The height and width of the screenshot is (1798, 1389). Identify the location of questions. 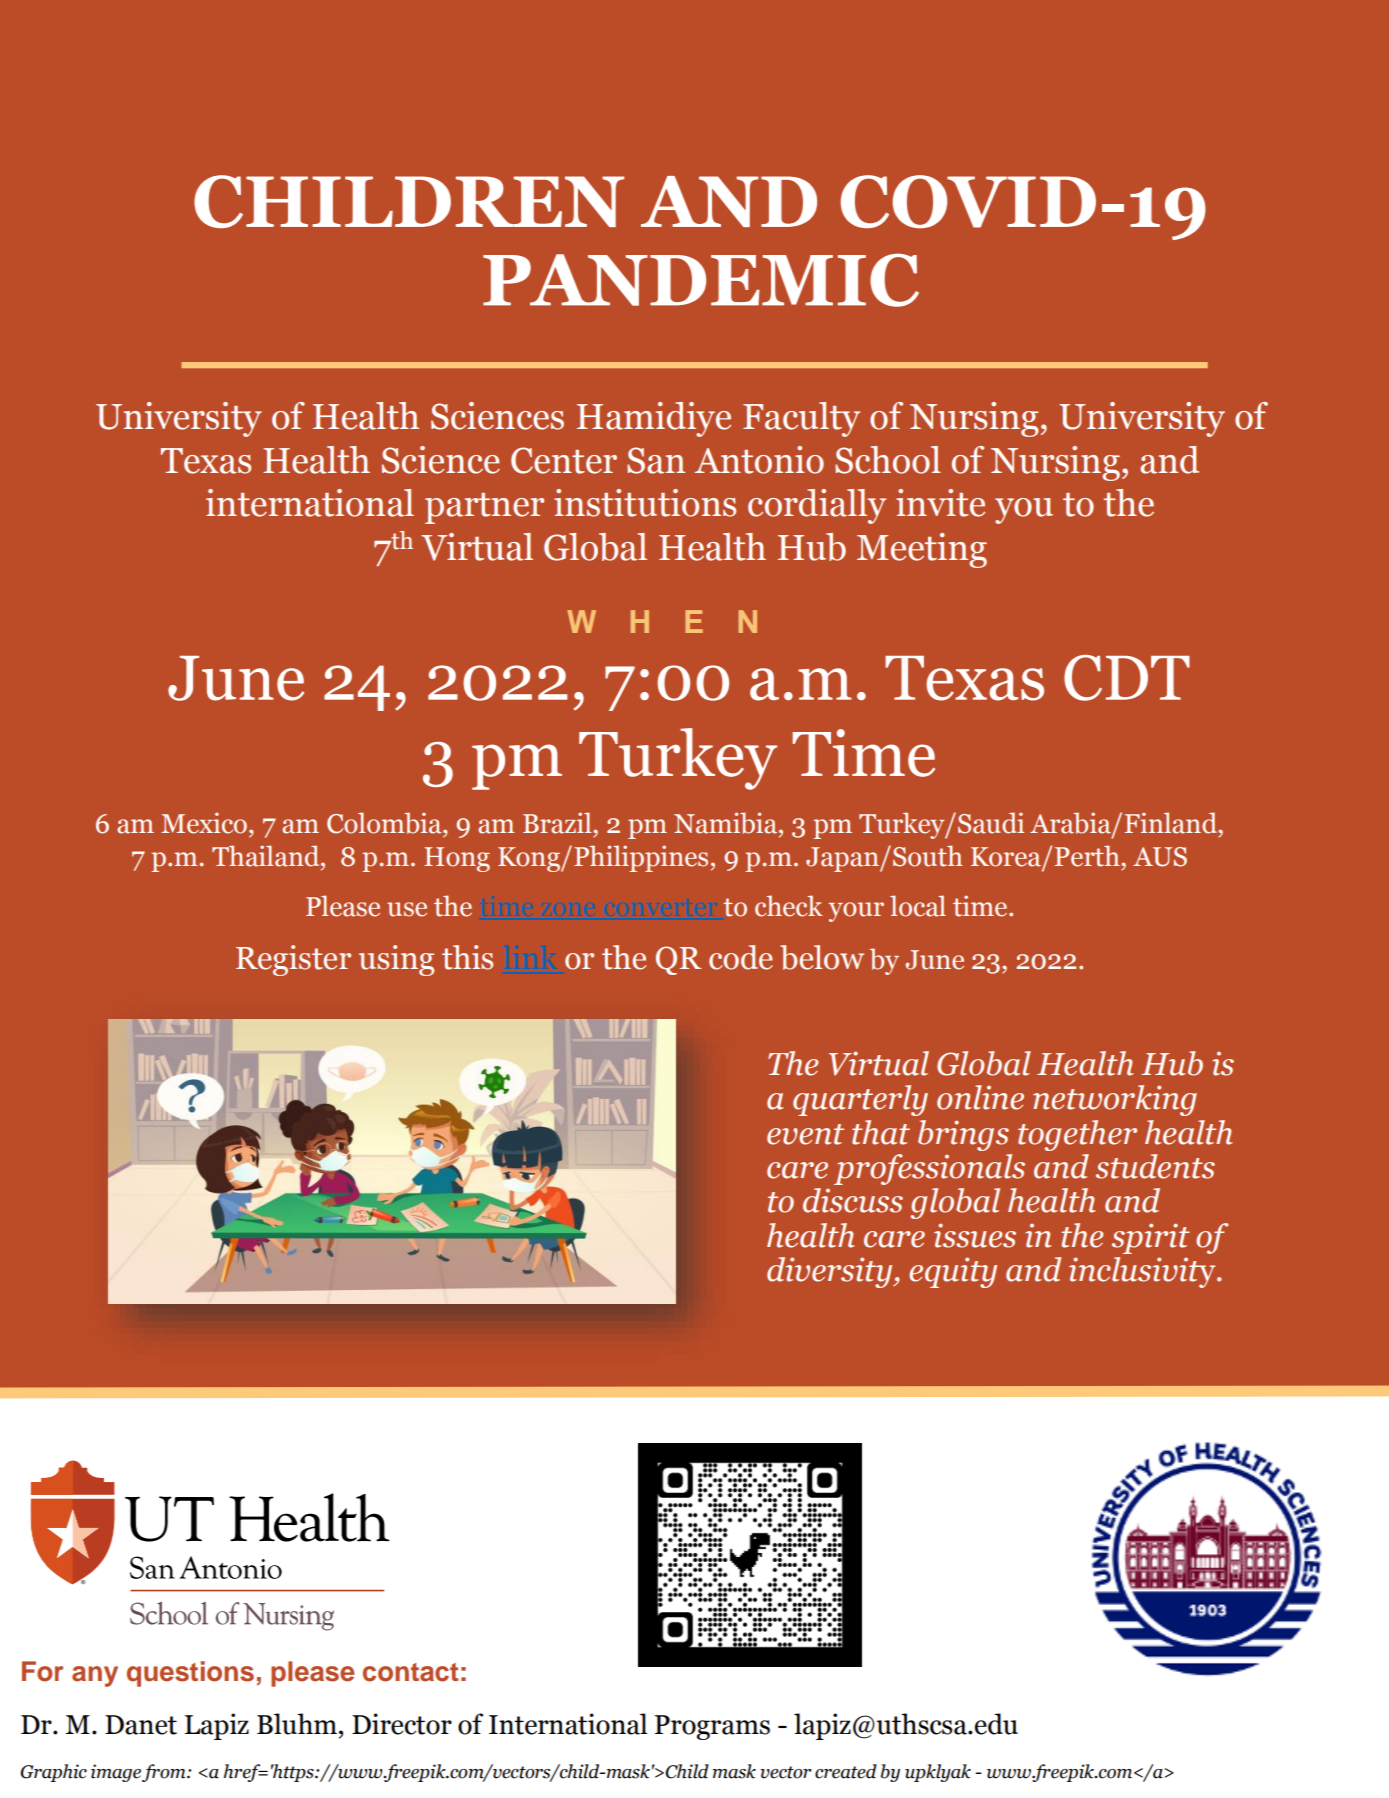
(190, 1674).
